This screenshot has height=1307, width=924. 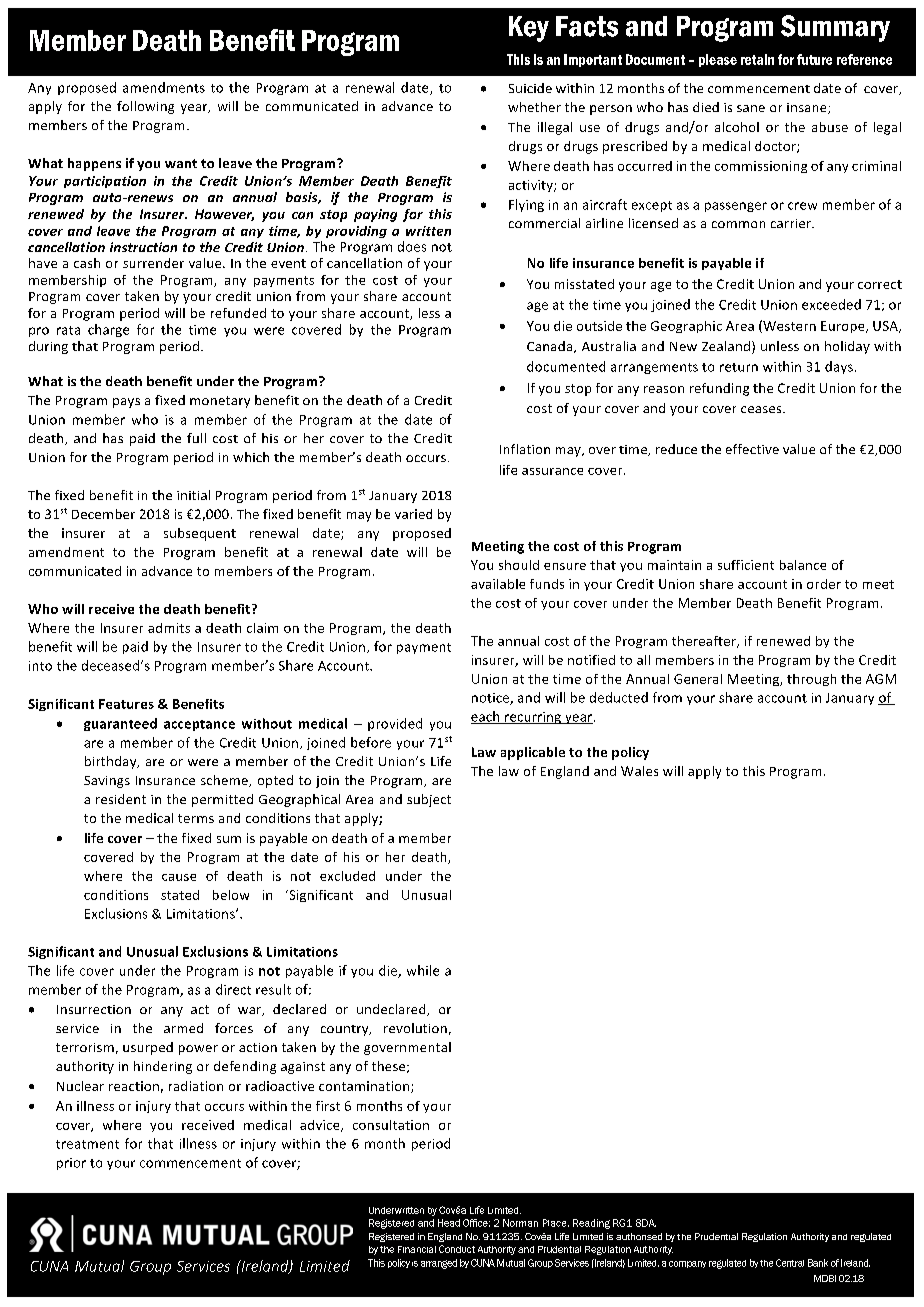 I want to click on Inflation, so click(x=525, y=449).
